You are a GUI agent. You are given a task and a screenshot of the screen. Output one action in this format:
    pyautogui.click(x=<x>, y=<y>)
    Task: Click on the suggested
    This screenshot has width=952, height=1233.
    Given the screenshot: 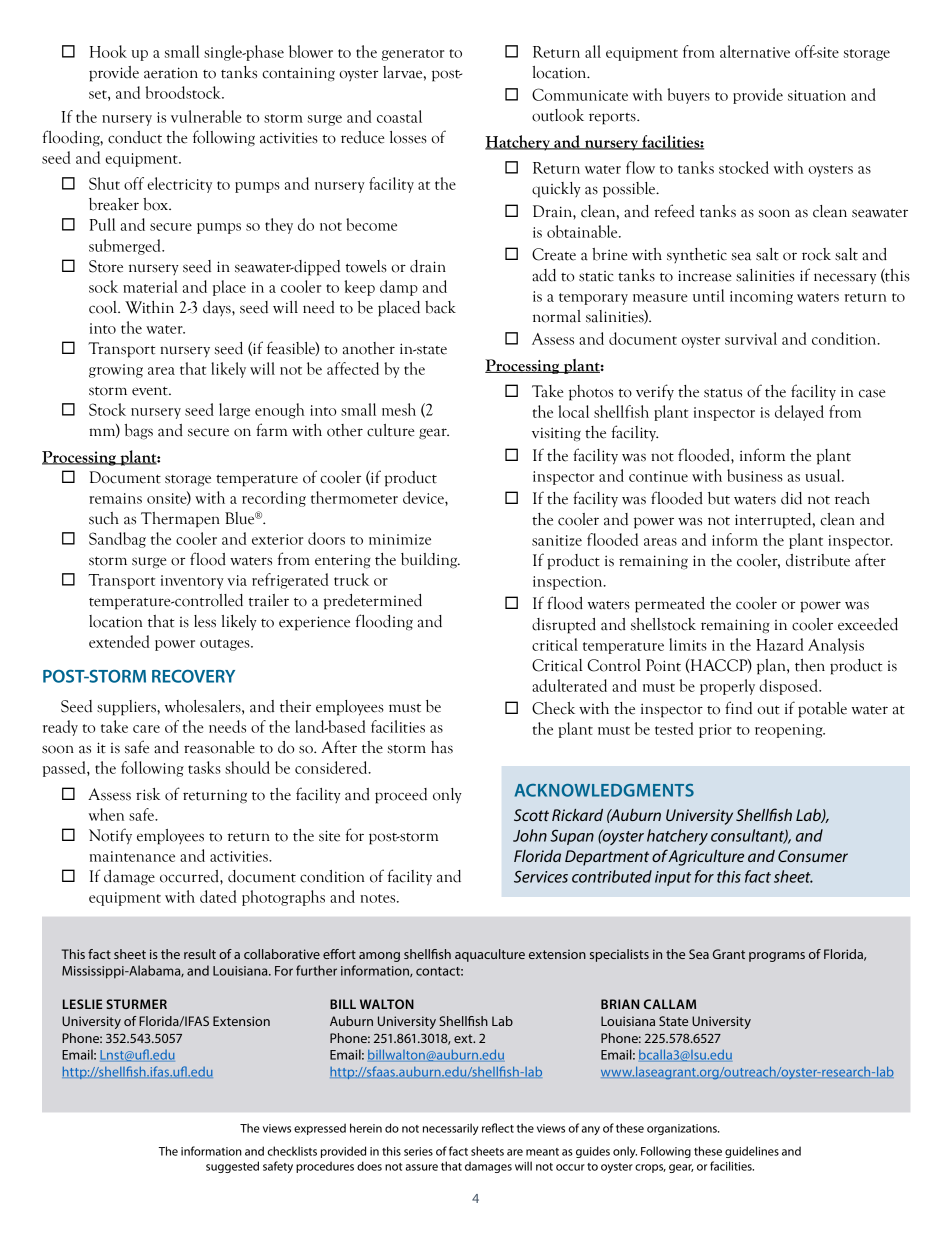 What is the action you would take?
    pyautogui.click(x=232, y=1167)
